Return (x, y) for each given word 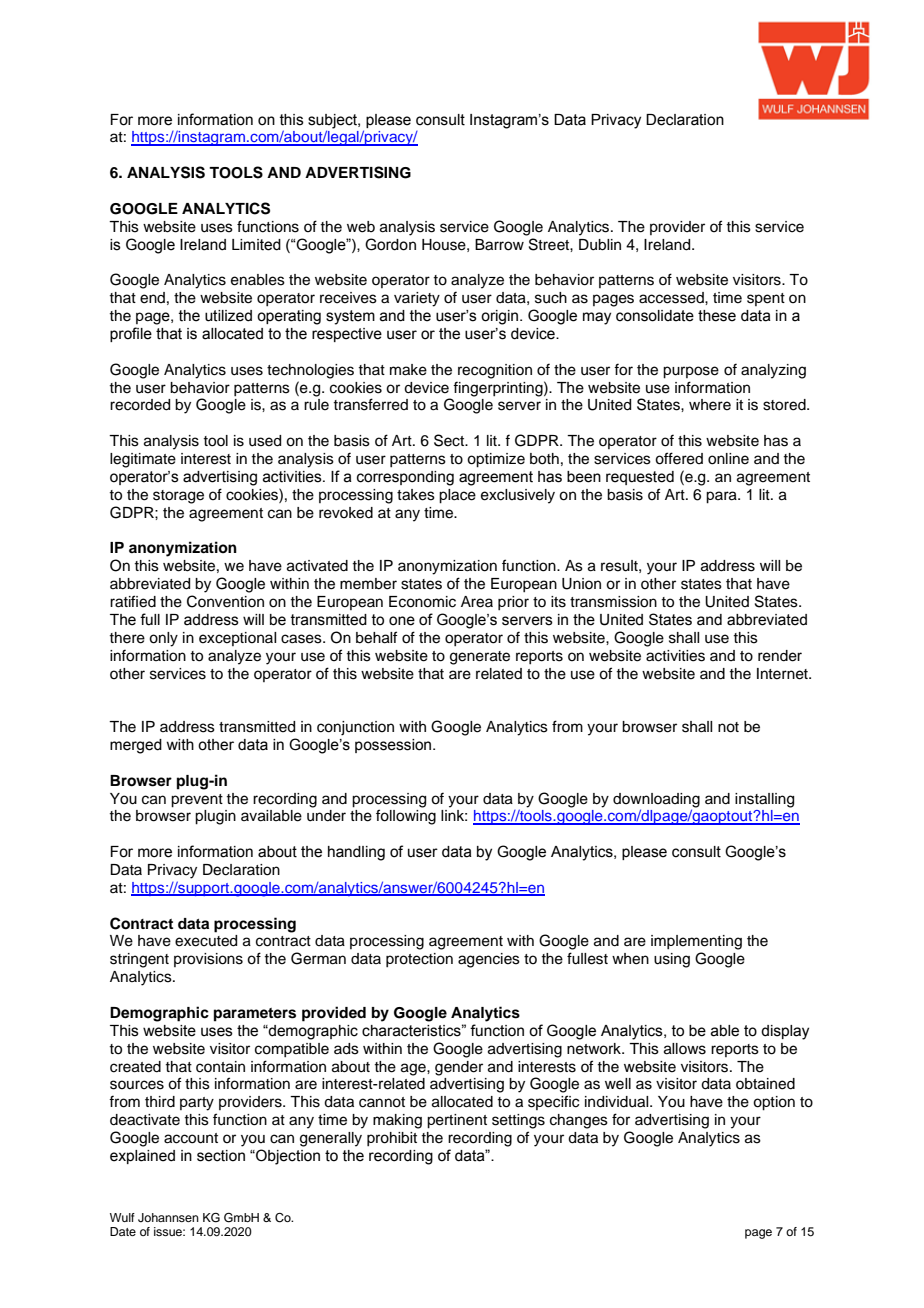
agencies (489, 960)
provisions (208, 960)
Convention (225, 601)
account (191, 1138)
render (780, 656)
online (728, 459)
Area (477, 602)
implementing (696, 942)
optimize (496, 460)
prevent (197, 801)
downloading (656, 800)
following (406, 817)
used (265, 441)
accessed (672, 298)
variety (417, 299)
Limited (256, 245)
